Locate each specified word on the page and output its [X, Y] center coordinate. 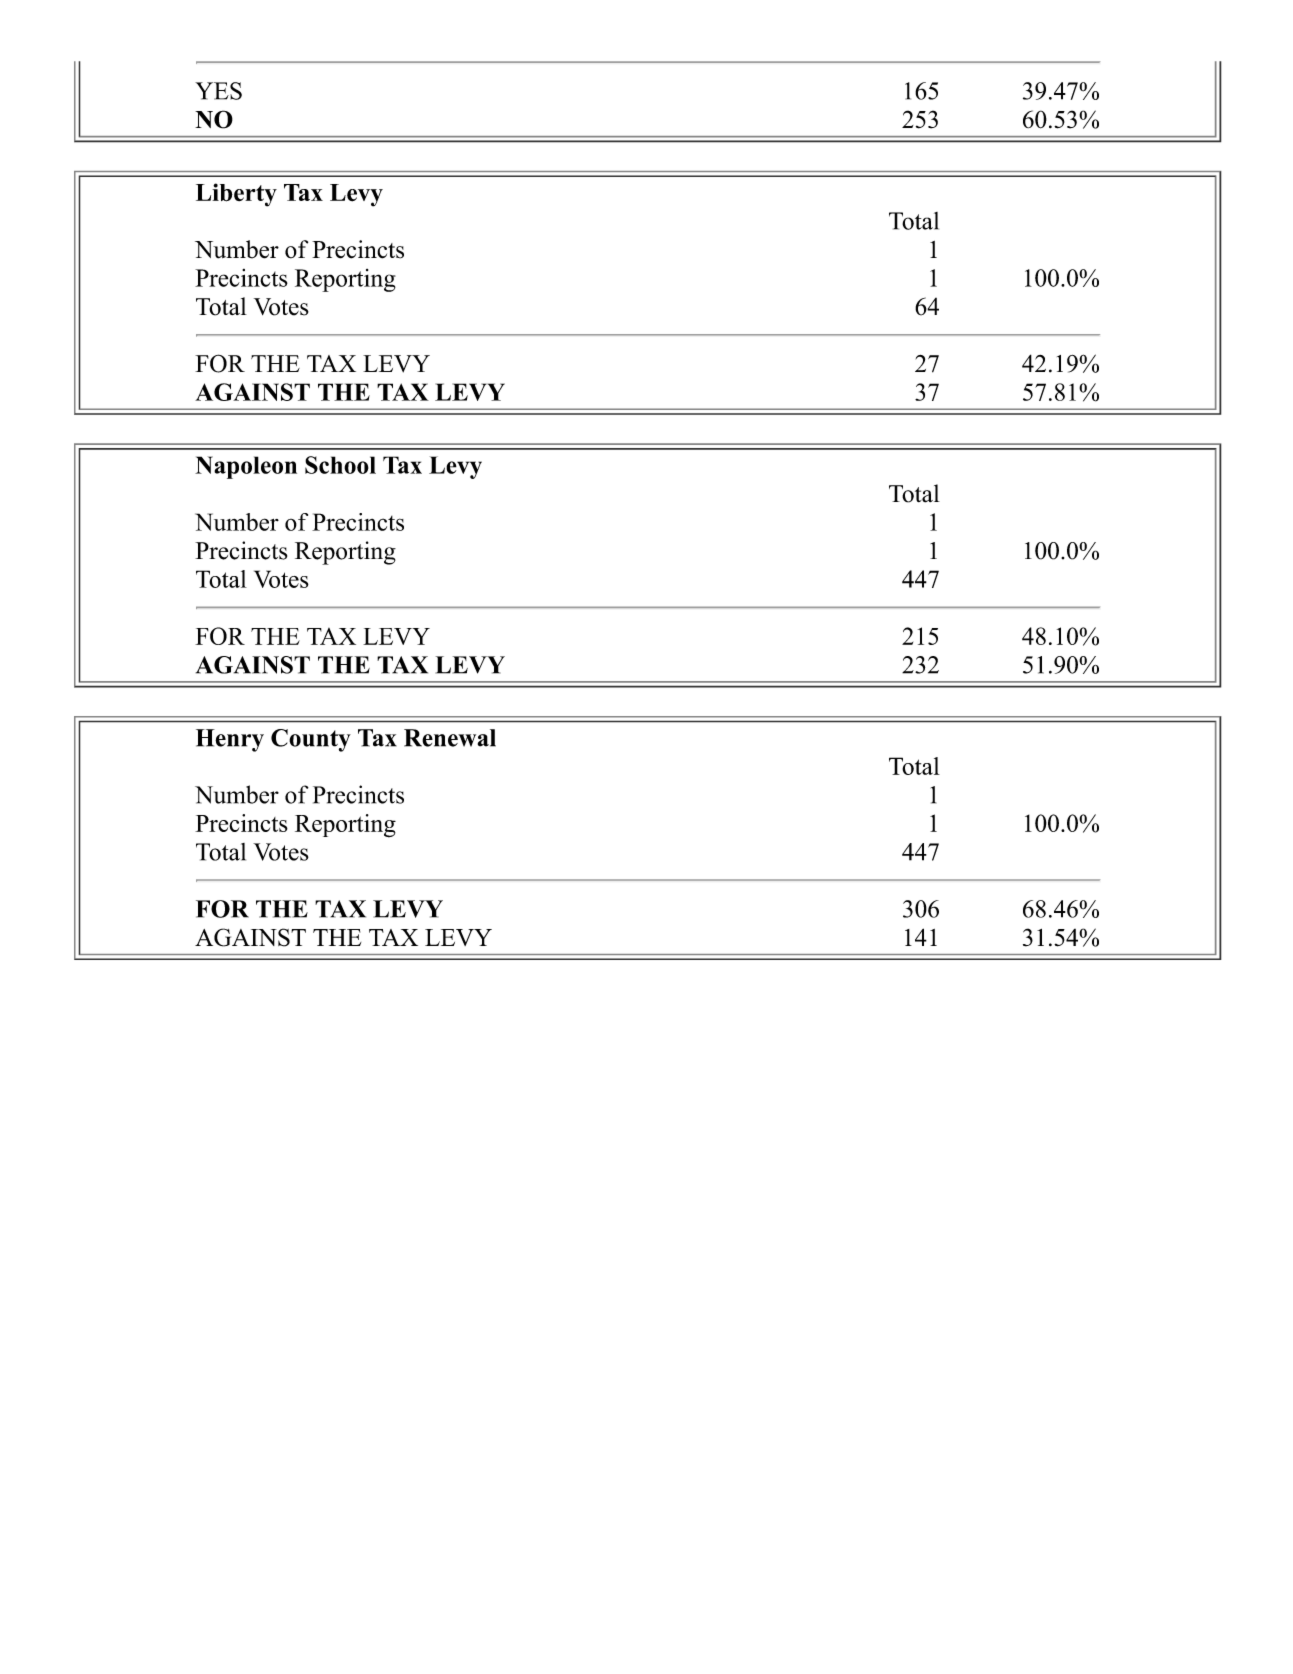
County [311, 740]
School [340, 465]
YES [218, 91]
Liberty [236, 195]
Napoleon [246, 467]
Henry [230, 740]
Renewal [450, 738]
